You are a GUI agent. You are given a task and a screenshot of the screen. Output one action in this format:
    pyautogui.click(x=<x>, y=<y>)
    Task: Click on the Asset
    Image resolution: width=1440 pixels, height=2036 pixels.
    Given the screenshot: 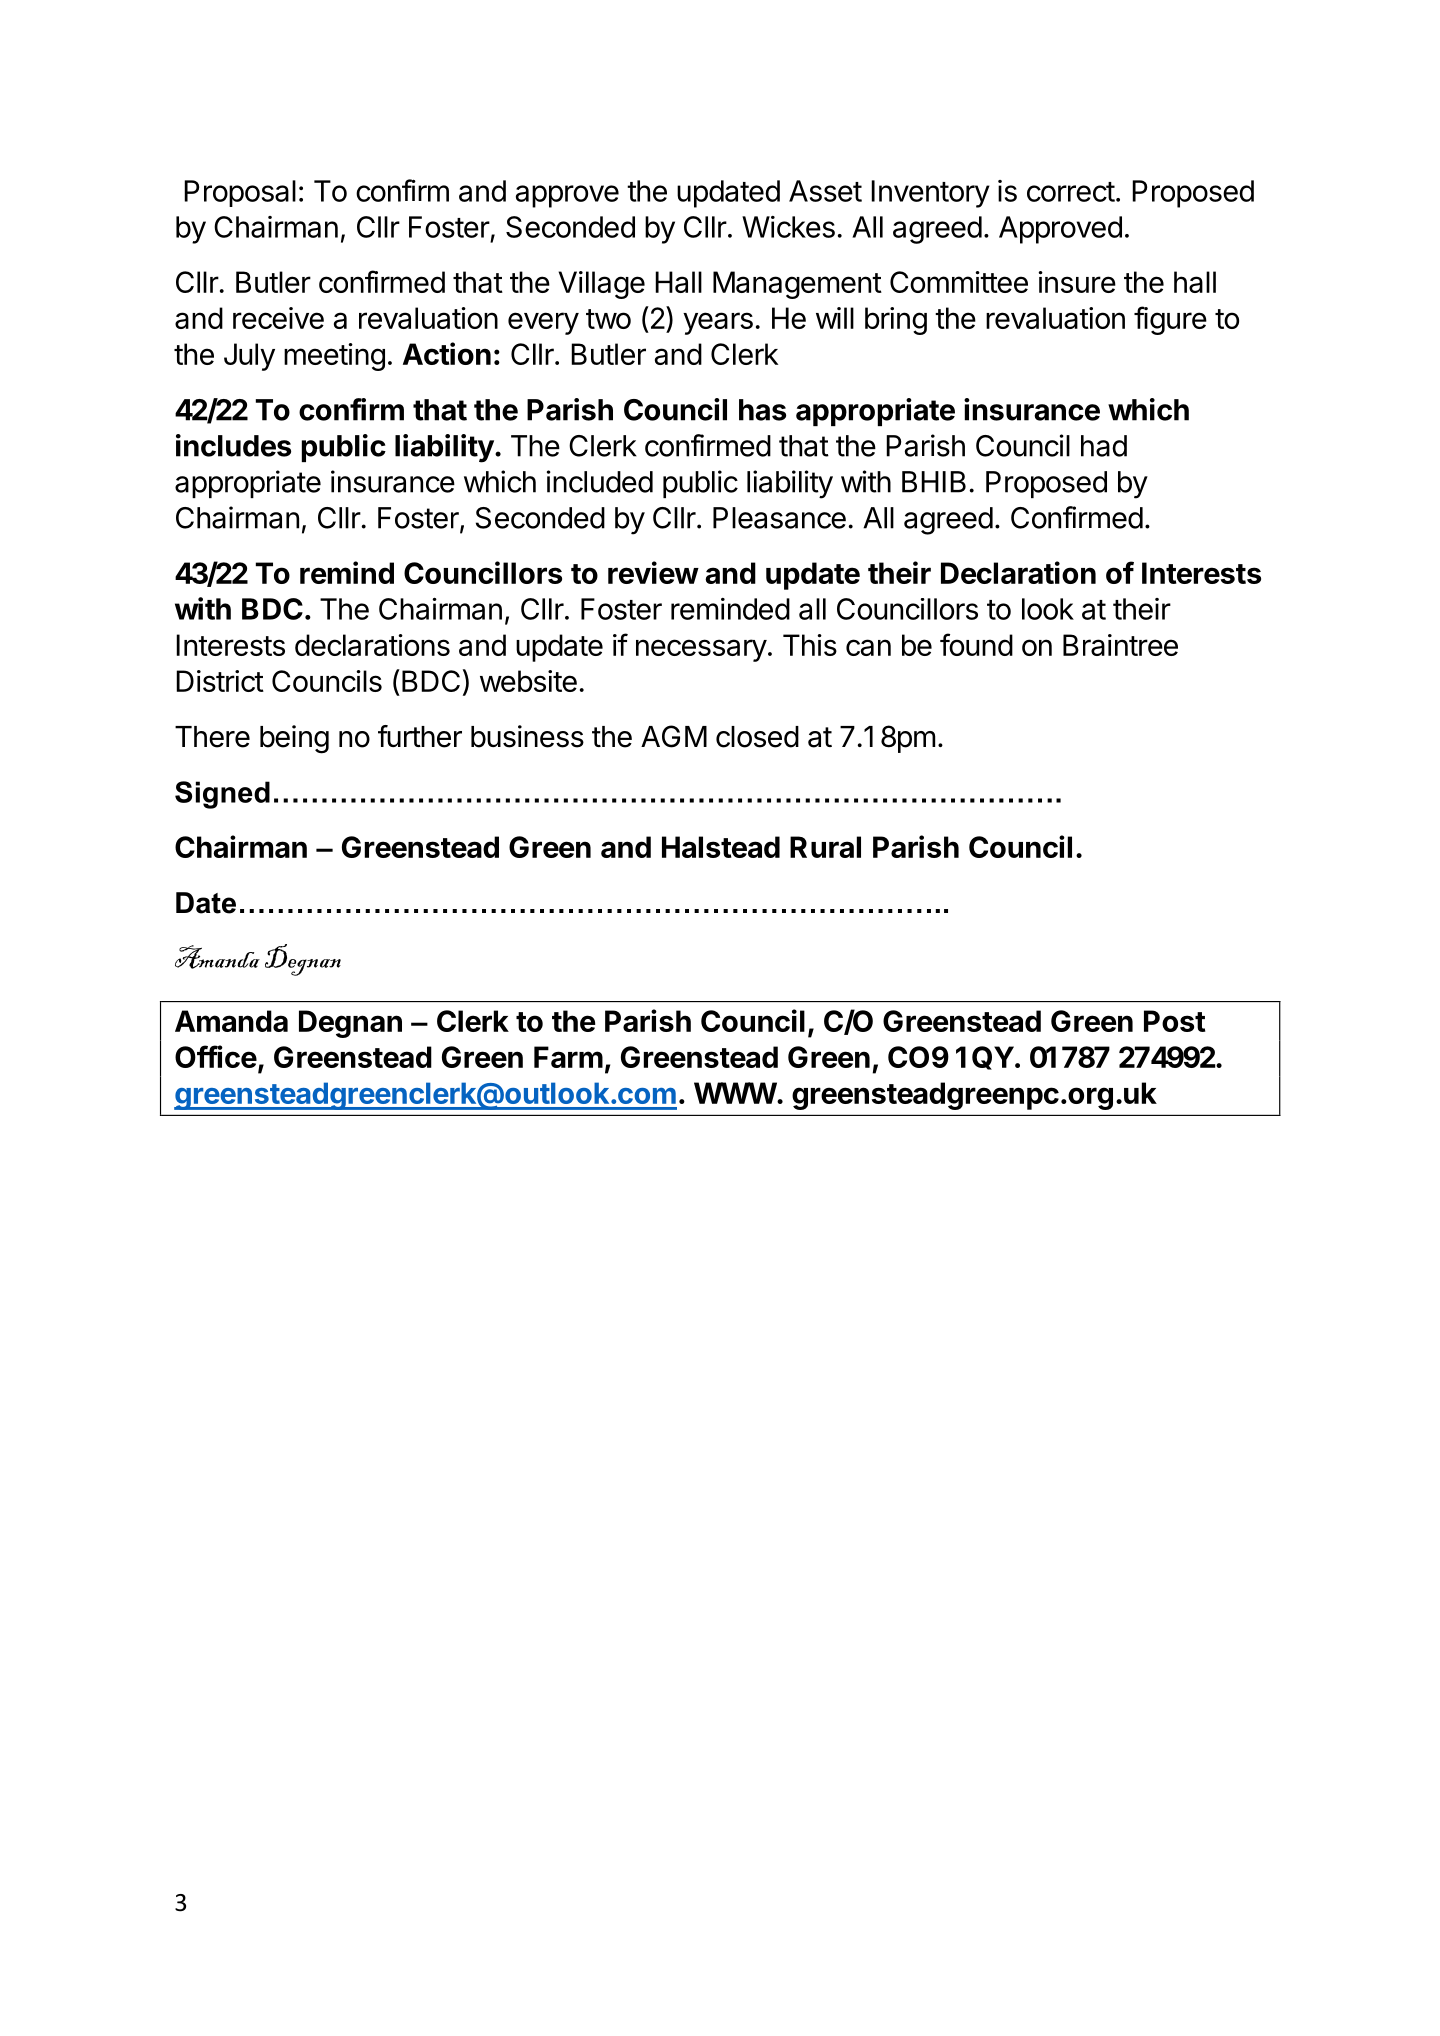 What is the action you would take?
    pyautogui.click(x=825, y=191)
